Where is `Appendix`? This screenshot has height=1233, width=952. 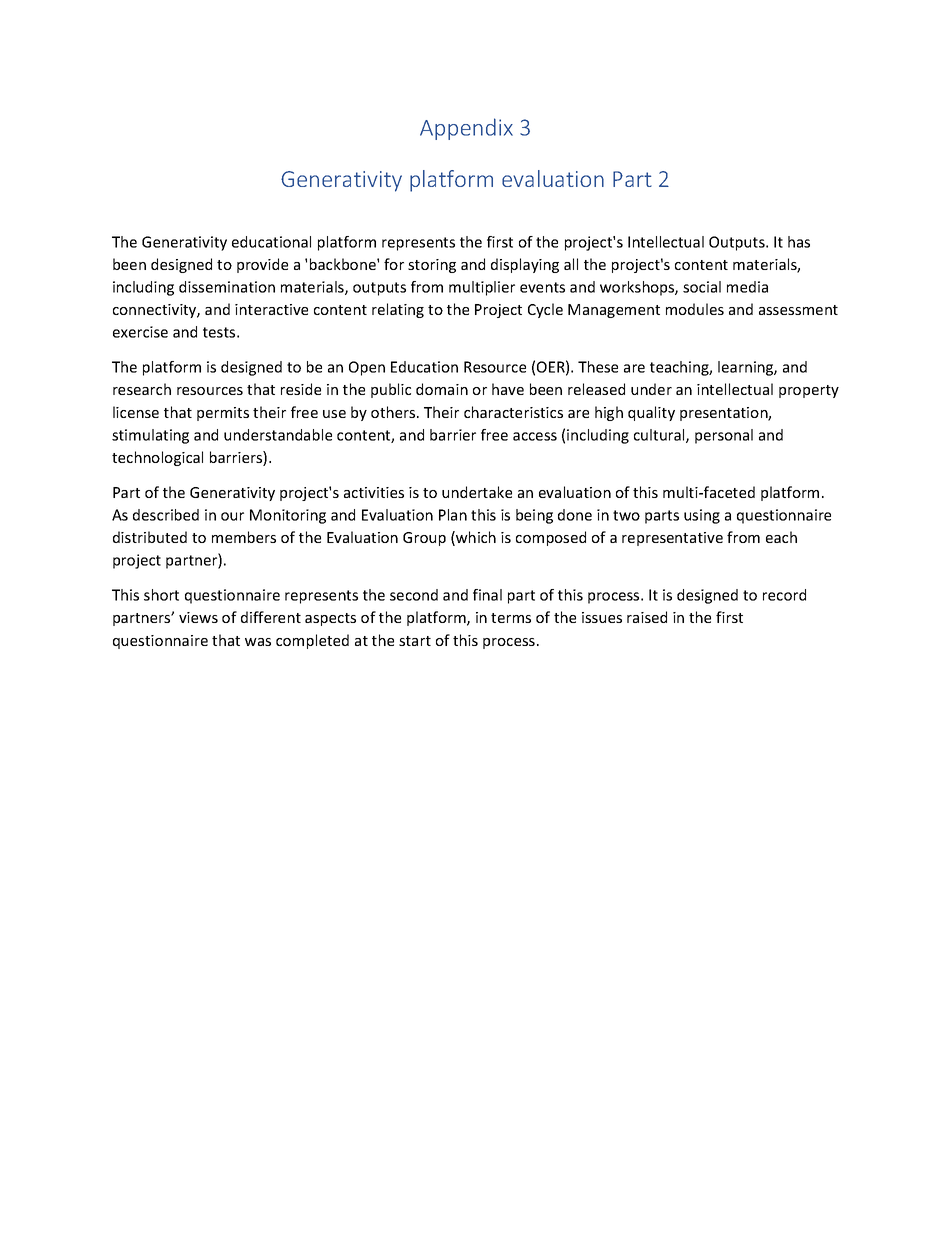 Appendix is located at coordinates (466, 129).
